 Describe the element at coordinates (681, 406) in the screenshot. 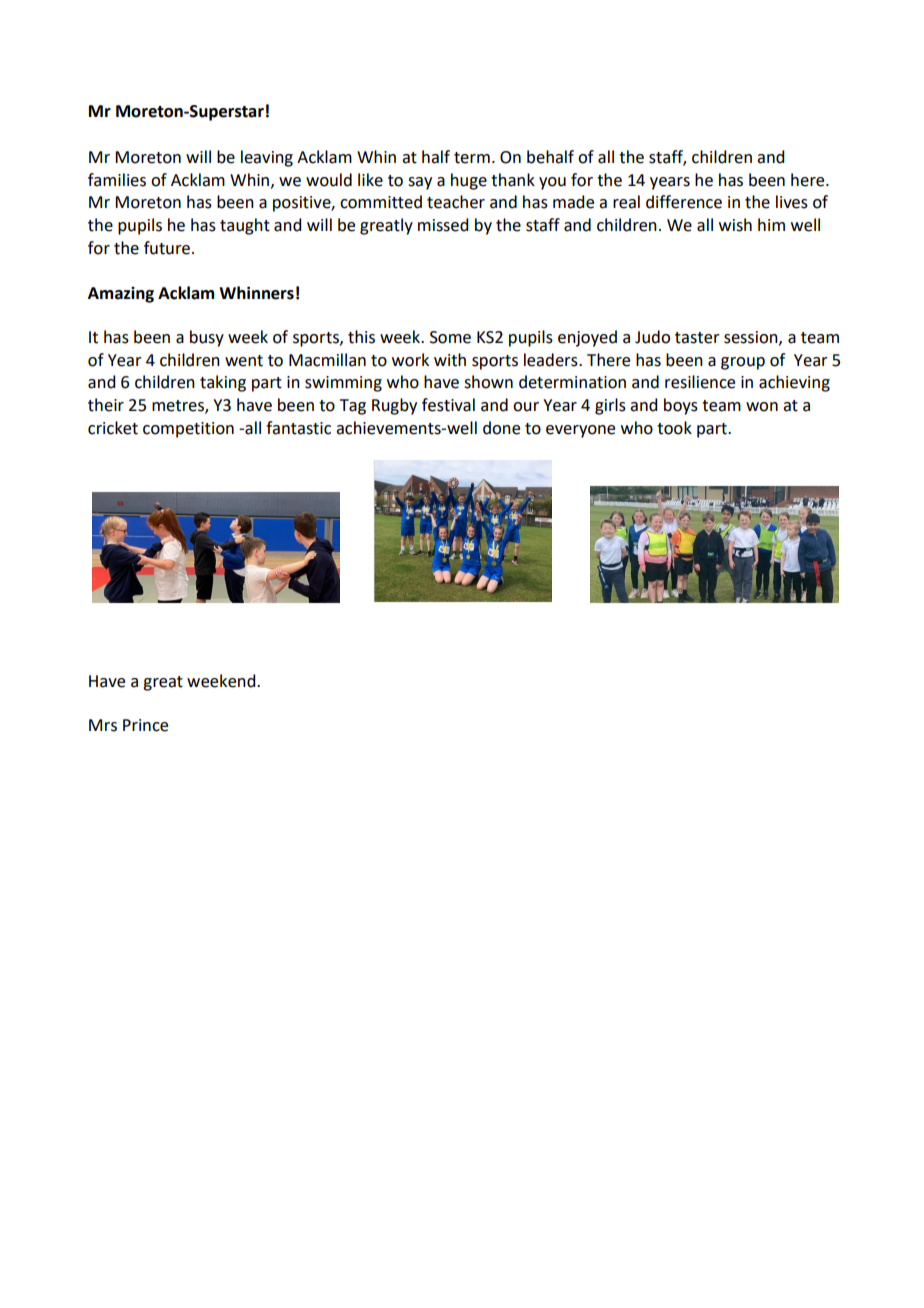

I see `boys` at that location.
